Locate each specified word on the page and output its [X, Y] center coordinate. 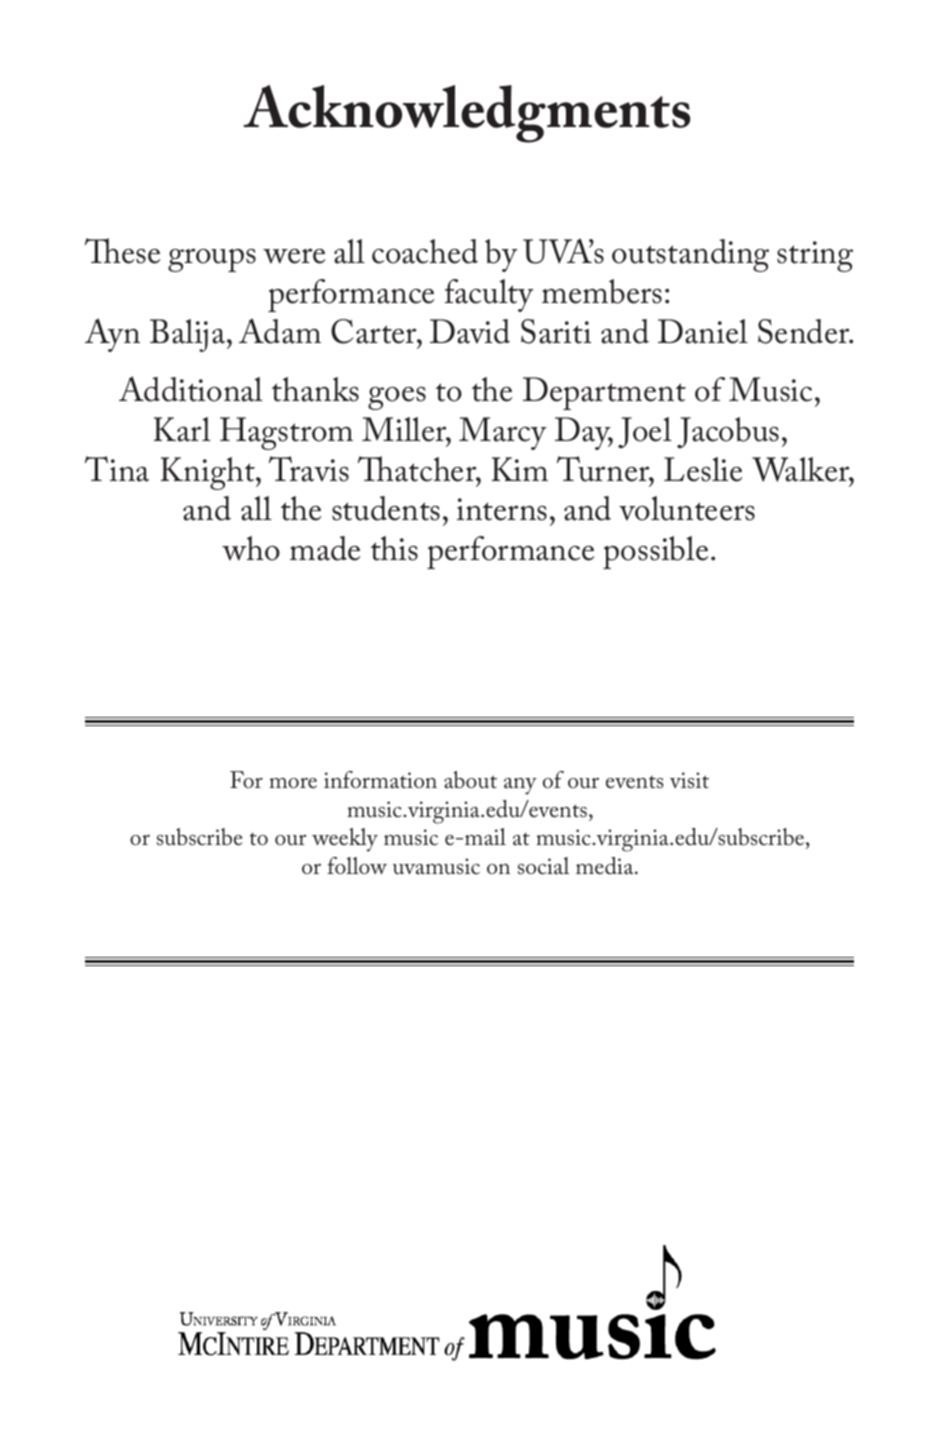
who [251, 548]
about [470, 780]
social [543, 866]
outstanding [690, 255]
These [122, 251]
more [293, 783]
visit [689, 780]
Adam [280, 331]
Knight [209, 473]
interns [502, 509]
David [470, 331]
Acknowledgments [467, 114]
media [606, 866]
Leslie [703, 469]
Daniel [703, 331]
